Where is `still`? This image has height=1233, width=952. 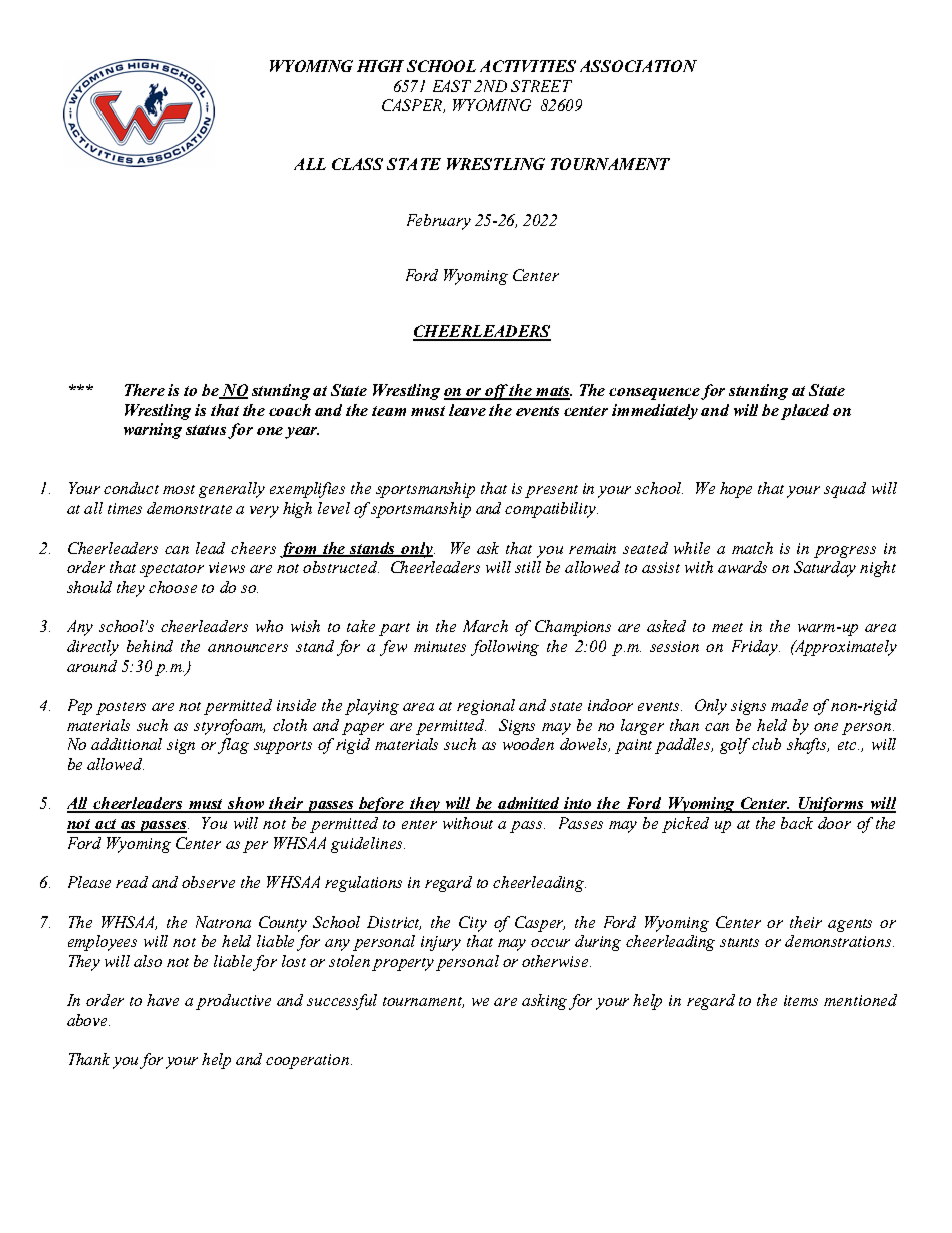
still is located at coordinates (528, 567).
